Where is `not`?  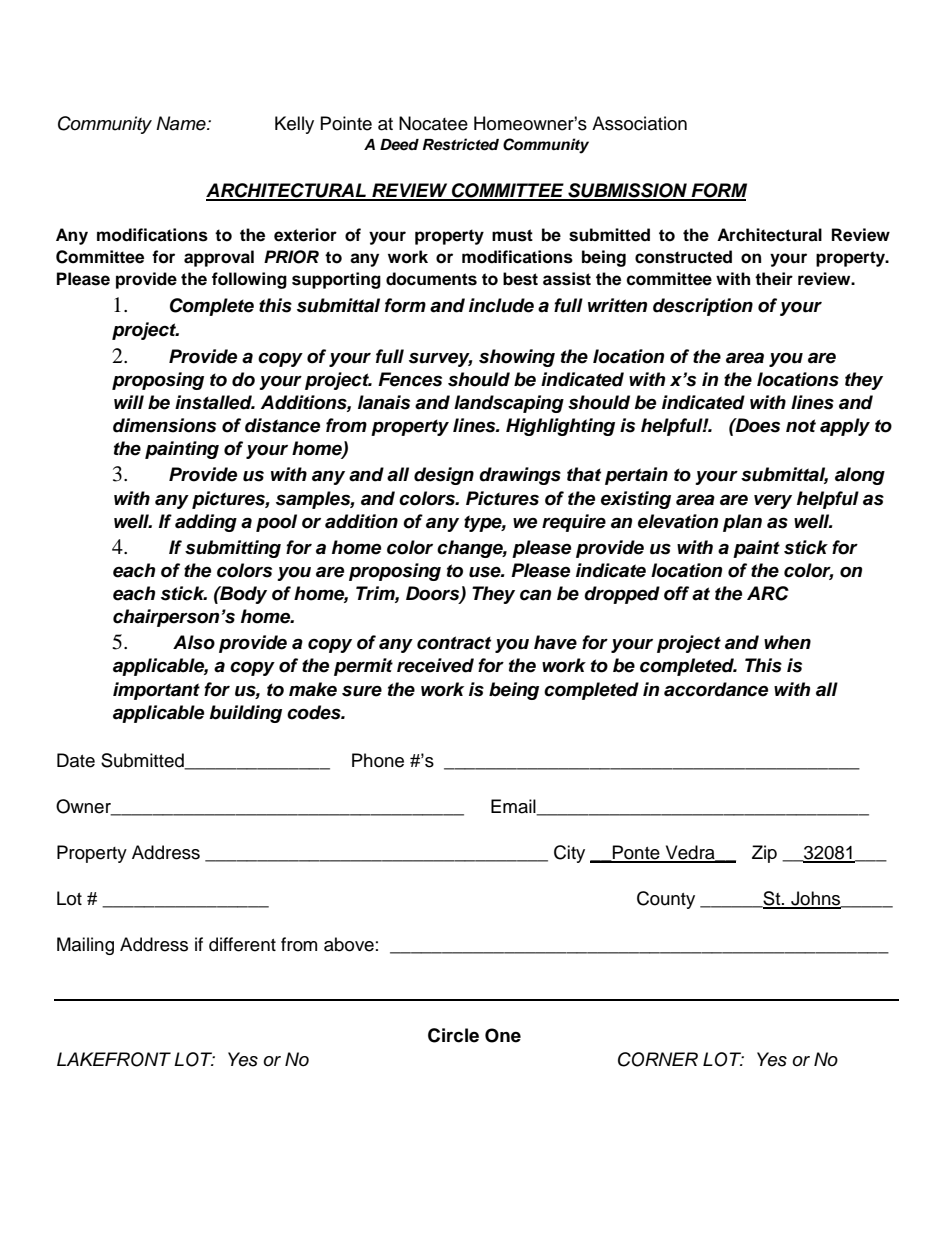 not is located at coordinates (801, 426).
